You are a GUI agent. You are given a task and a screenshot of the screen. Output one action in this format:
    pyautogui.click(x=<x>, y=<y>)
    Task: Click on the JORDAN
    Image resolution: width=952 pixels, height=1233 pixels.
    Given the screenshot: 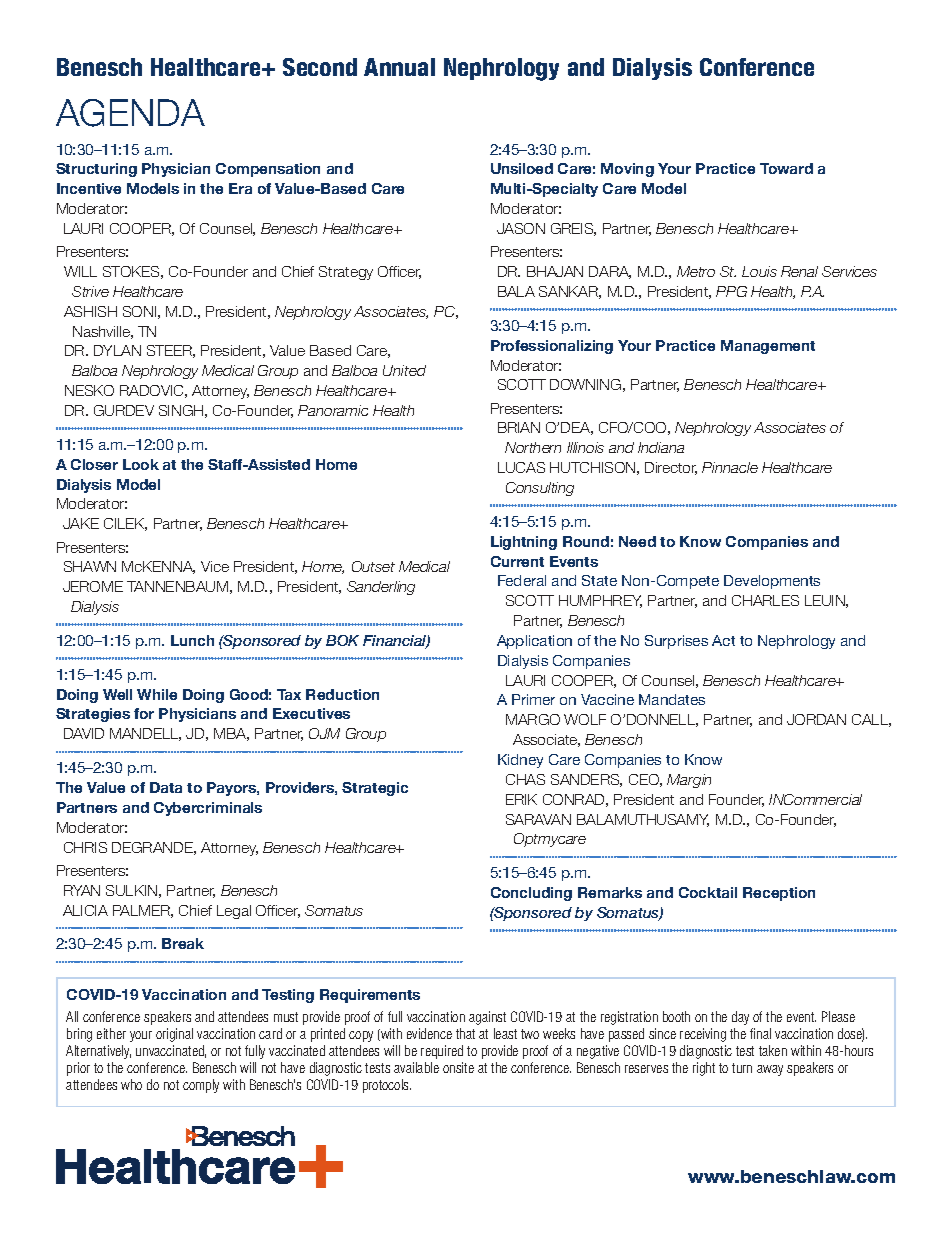 What is the action you would take?
    pyautogui.click(x=816, y=719)
